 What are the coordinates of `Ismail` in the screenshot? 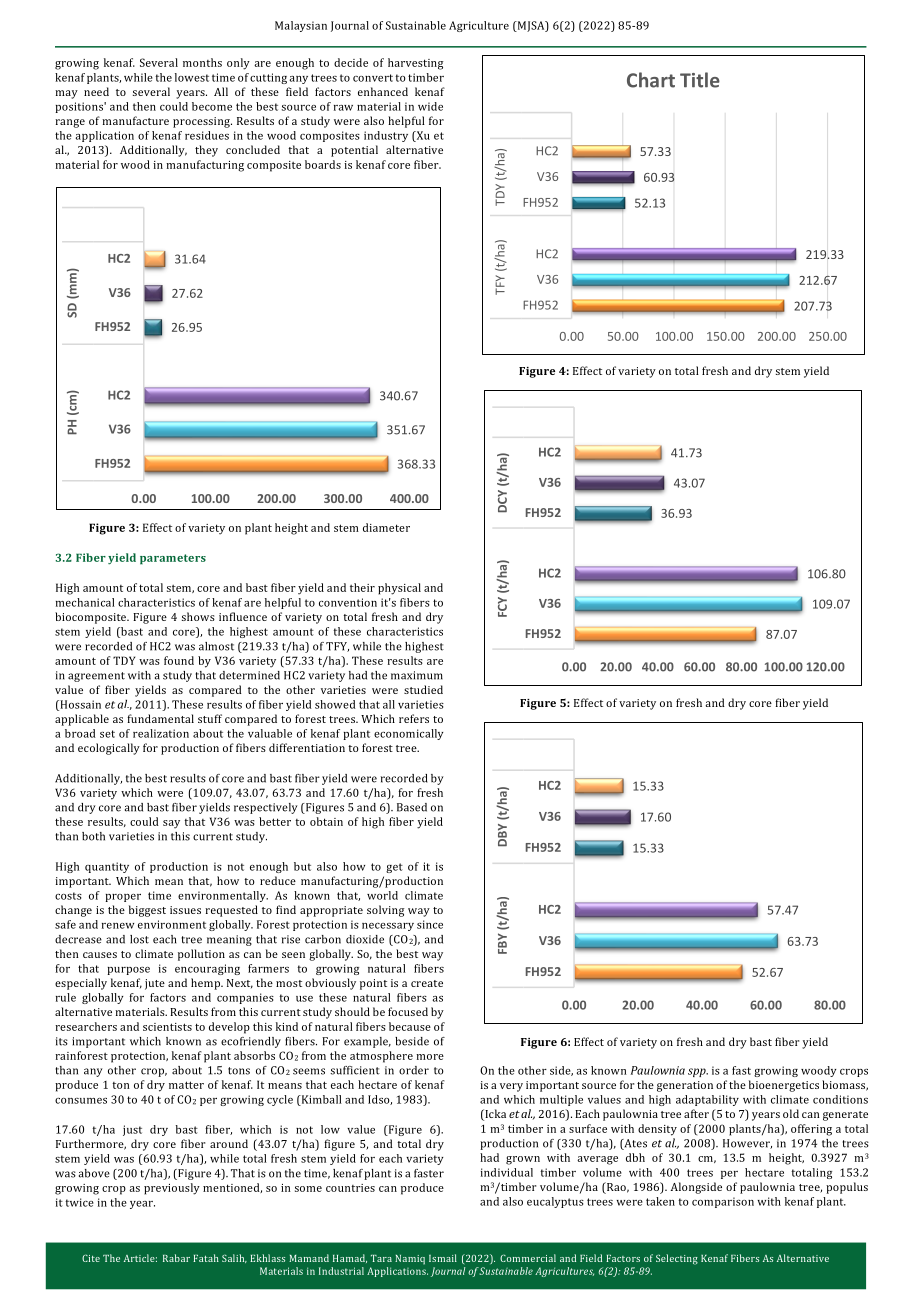 It's located at (443, 1258).
